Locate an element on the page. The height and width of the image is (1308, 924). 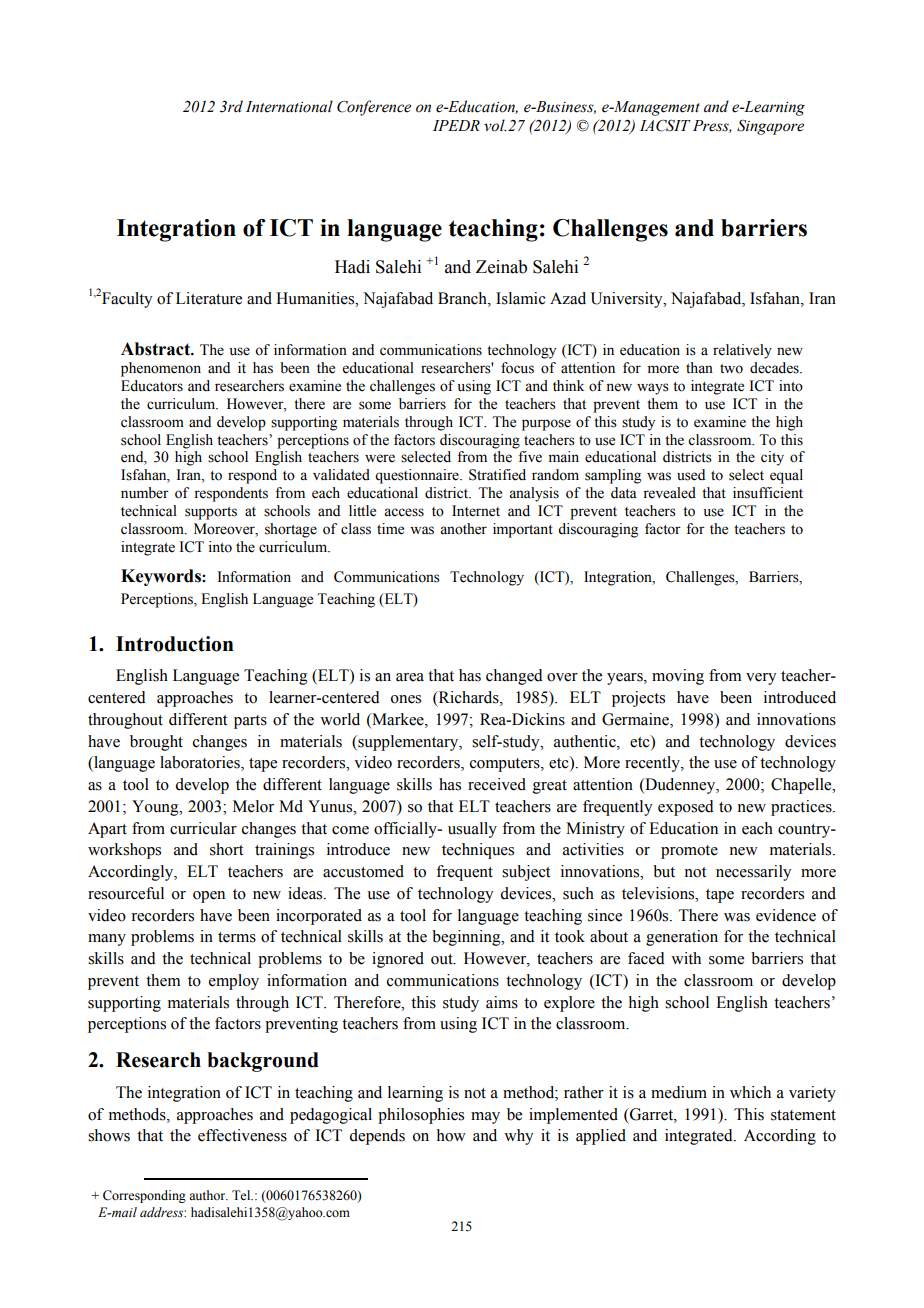
author is located at coordinates (208, 1195).
